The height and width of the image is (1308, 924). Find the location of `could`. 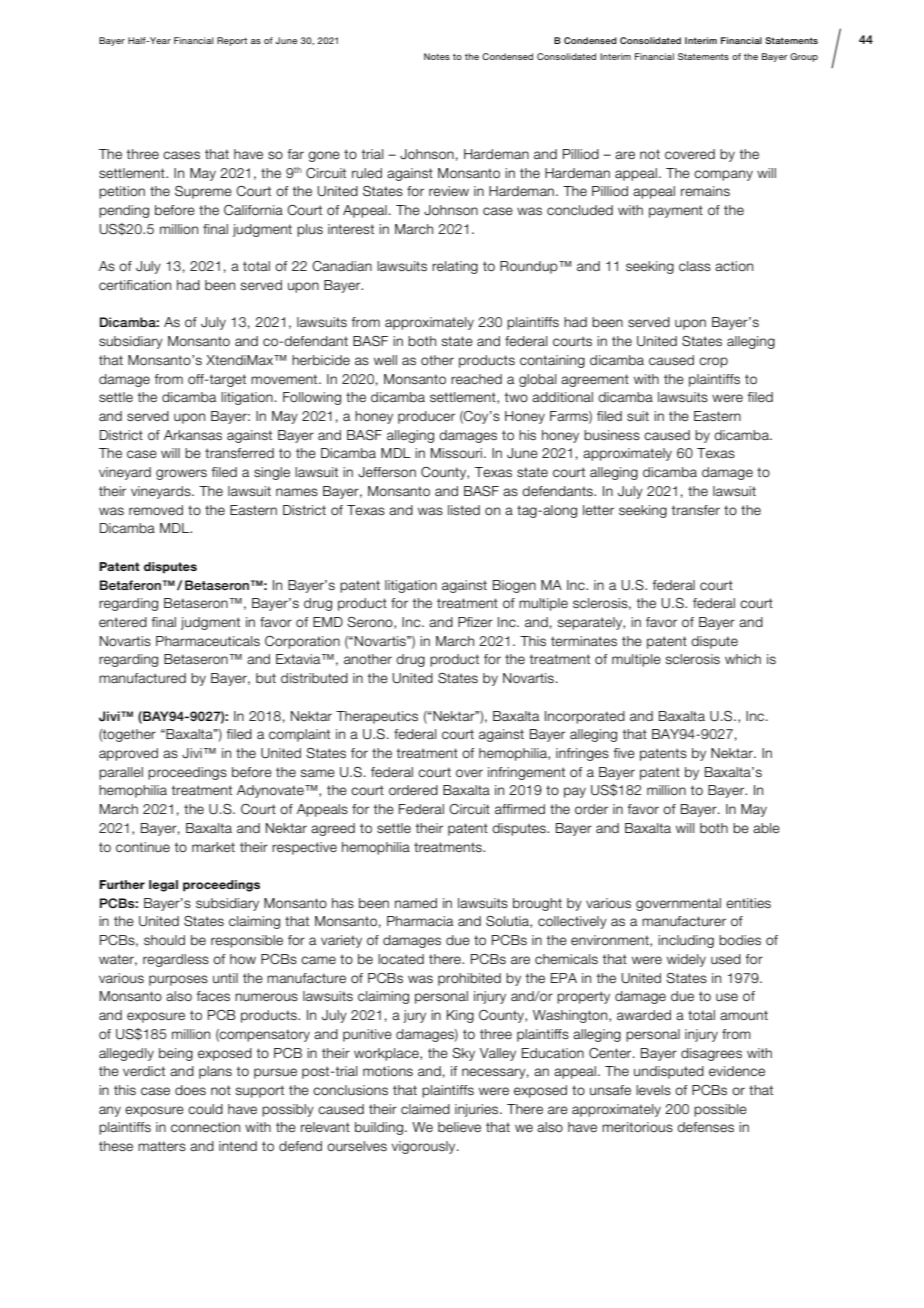

could is located at coordinates (205, 1109).
